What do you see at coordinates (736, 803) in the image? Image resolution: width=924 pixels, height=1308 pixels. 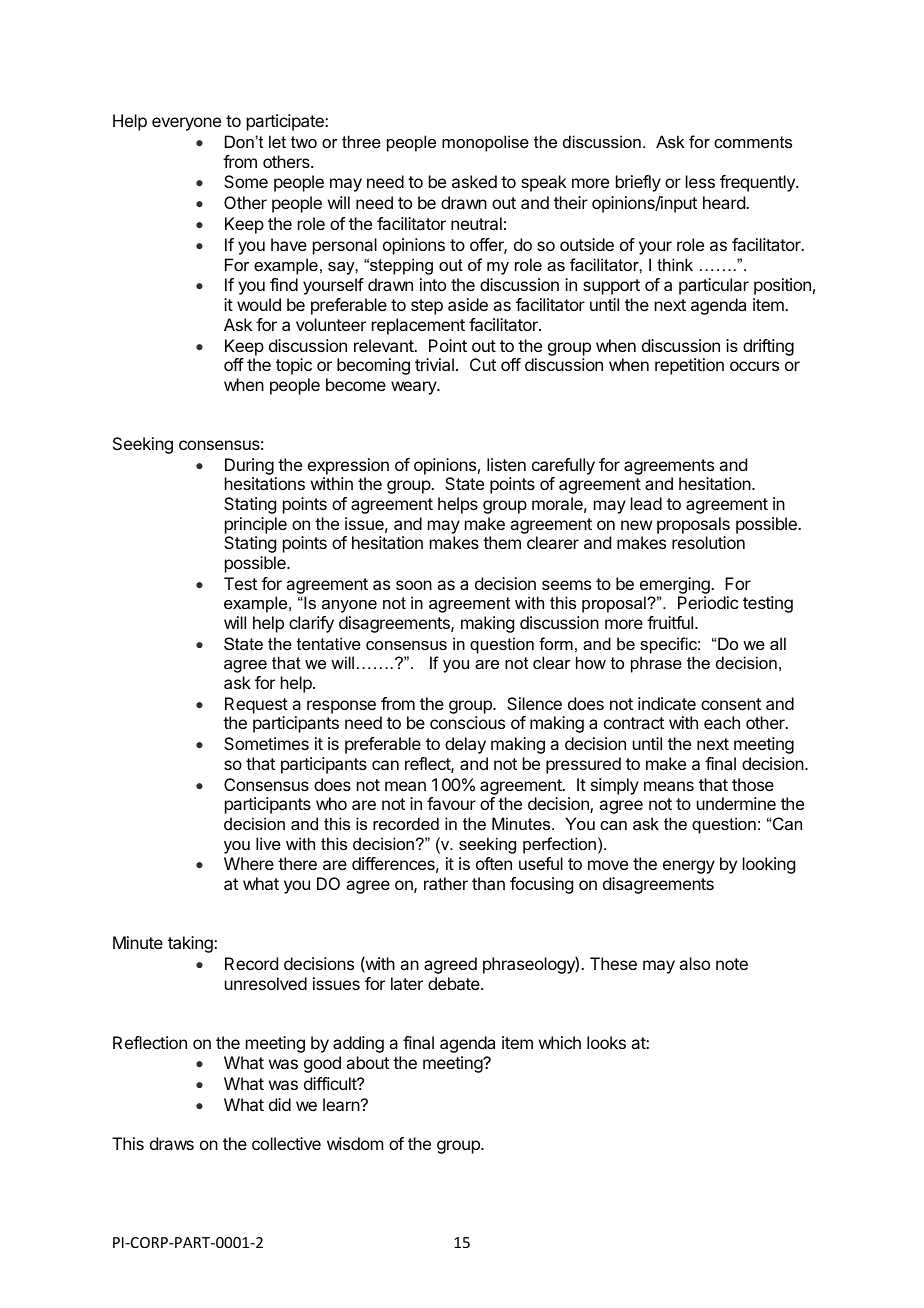 I see `undermine` at bounding box center [736, 803].
